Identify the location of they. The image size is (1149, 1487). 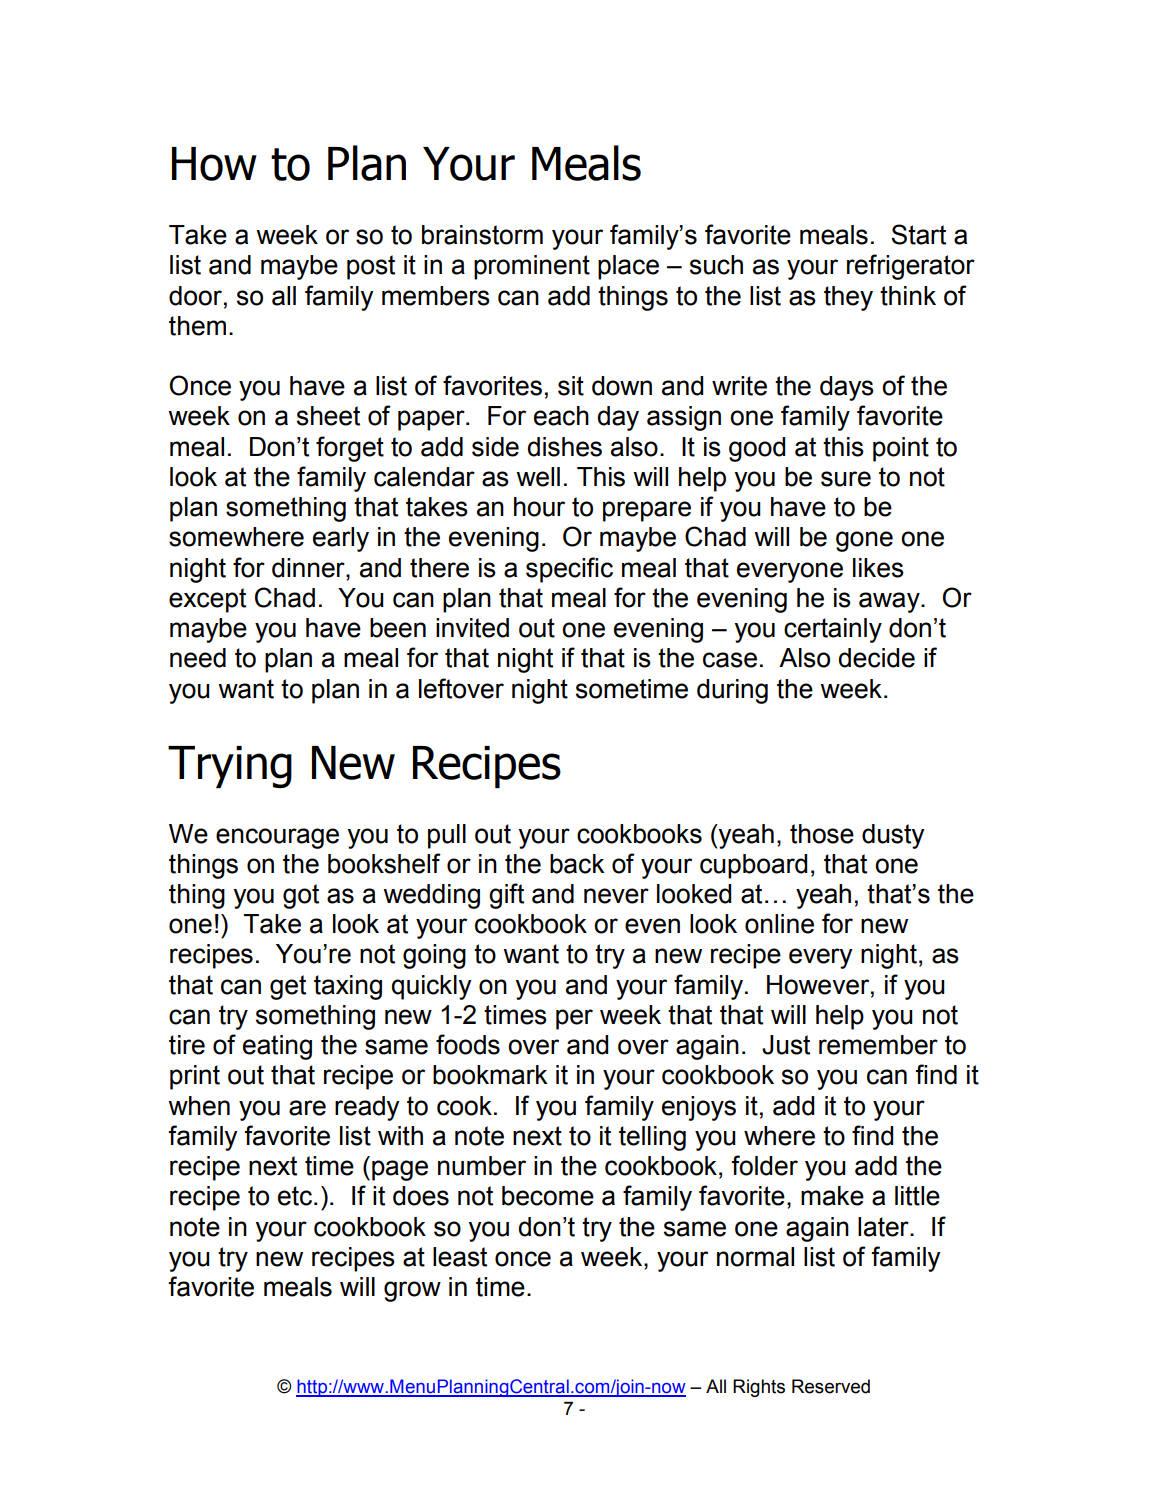
(848, 298).
